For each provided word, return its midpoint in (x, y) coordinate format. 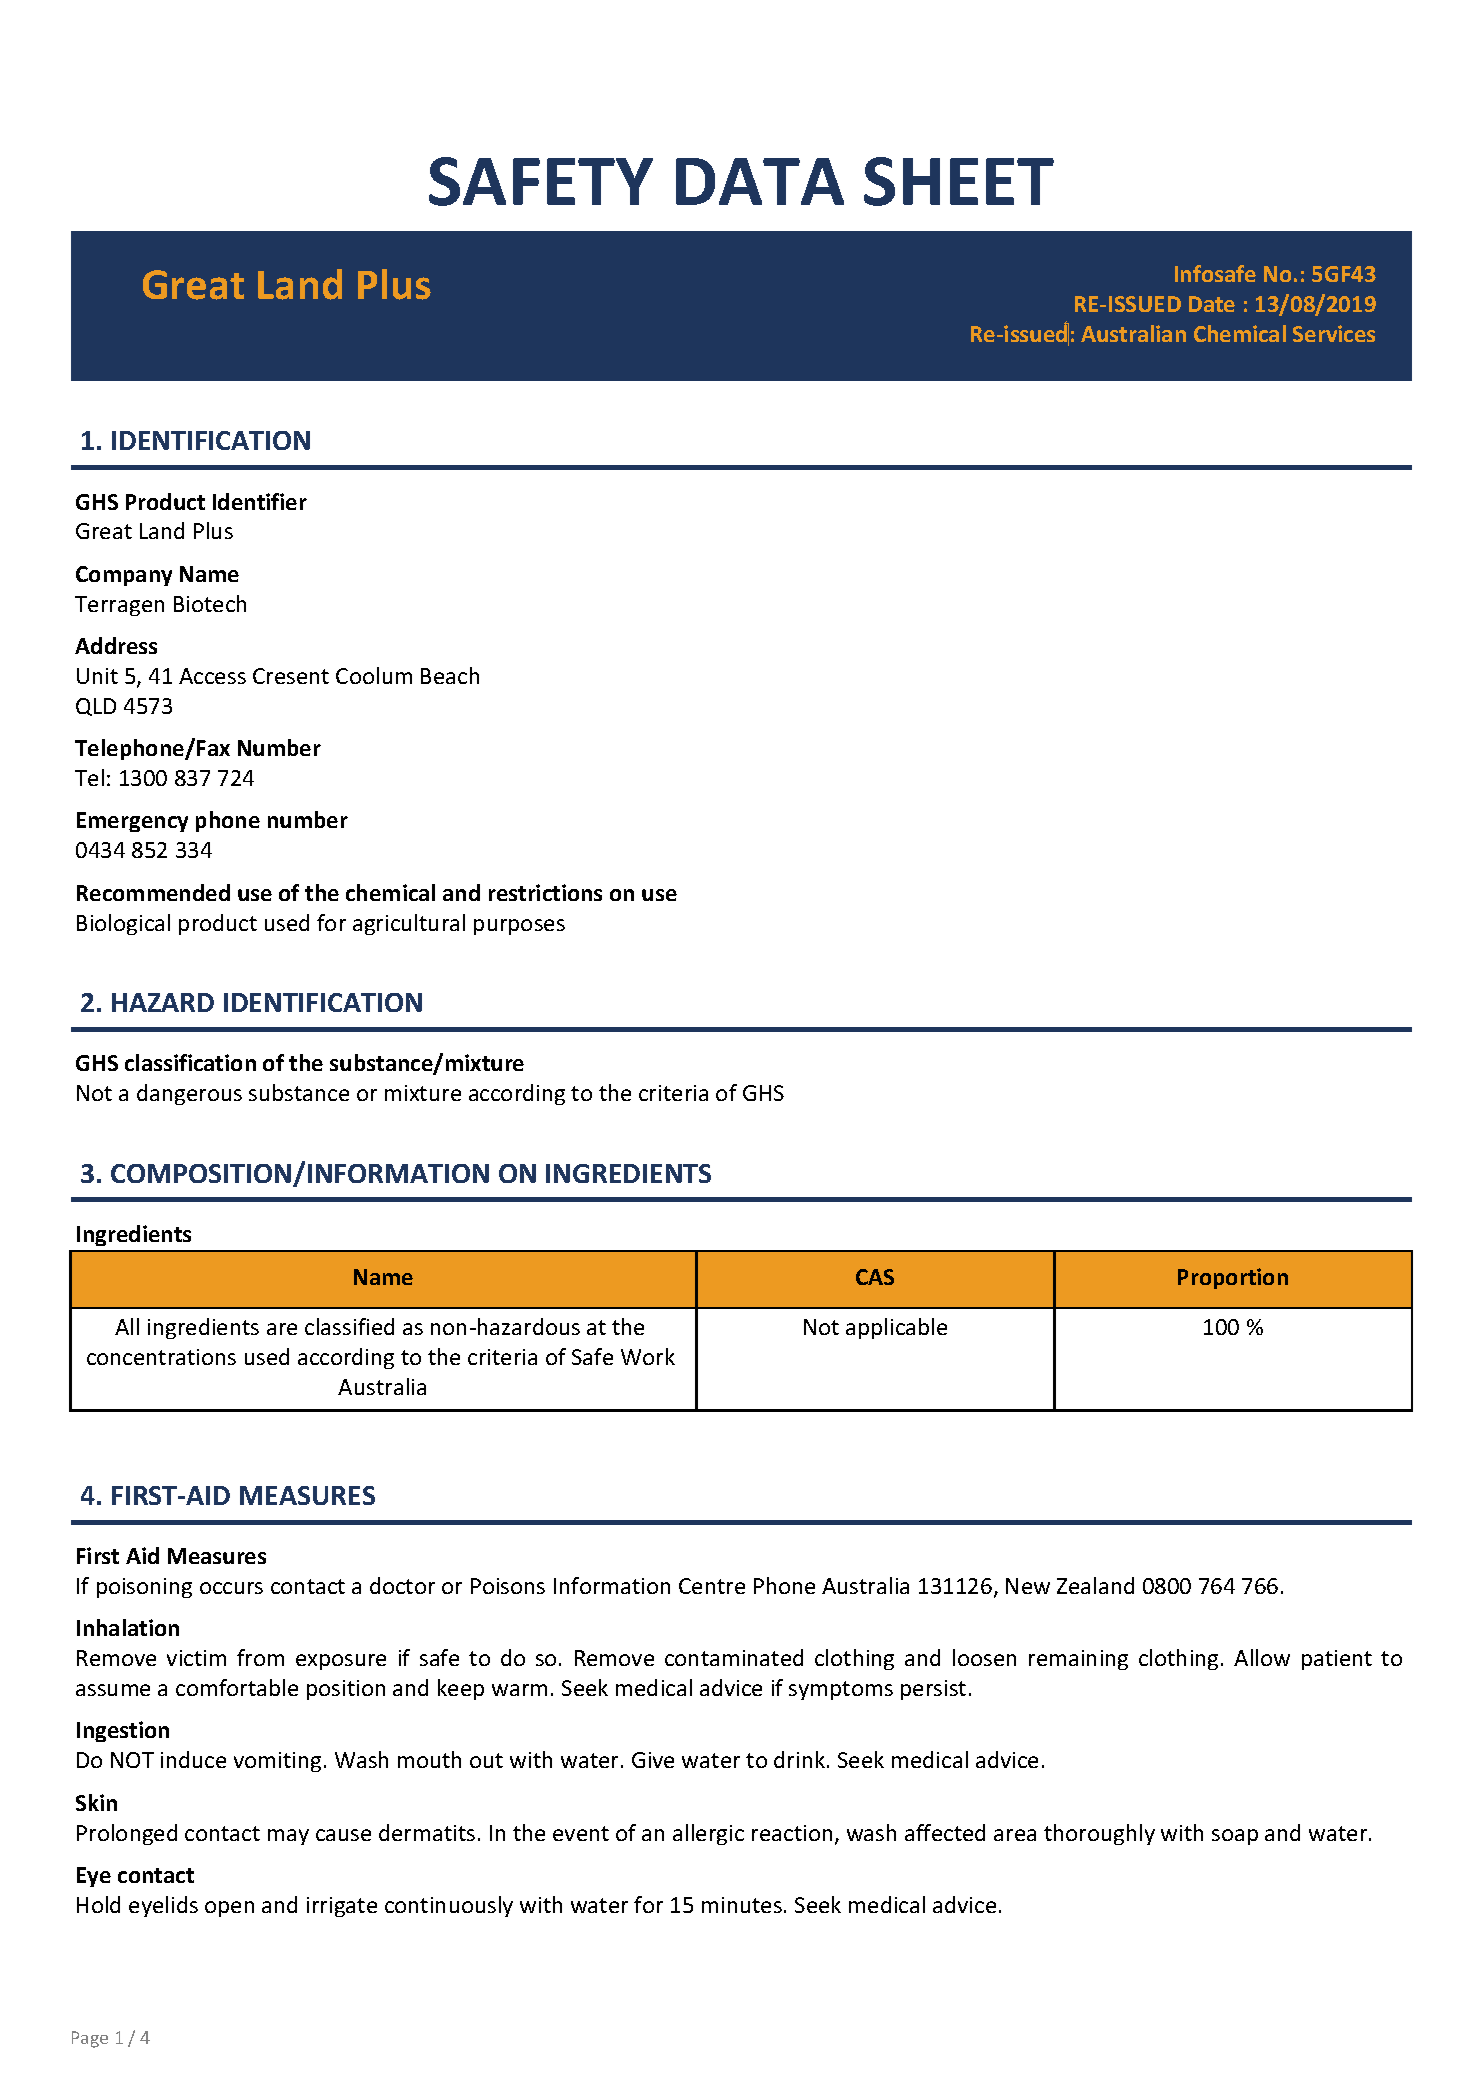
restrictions (545, 892)
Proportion (1233, 1278)
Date (1212, 304)
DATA (760, 181)
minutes (742, 1905)
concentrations (161, 1357)
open (229, 1909)
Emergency (132, 822)
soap (1235, 1837)
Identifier (260, 501)
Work (648, 1356)
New (1028, 1586)
